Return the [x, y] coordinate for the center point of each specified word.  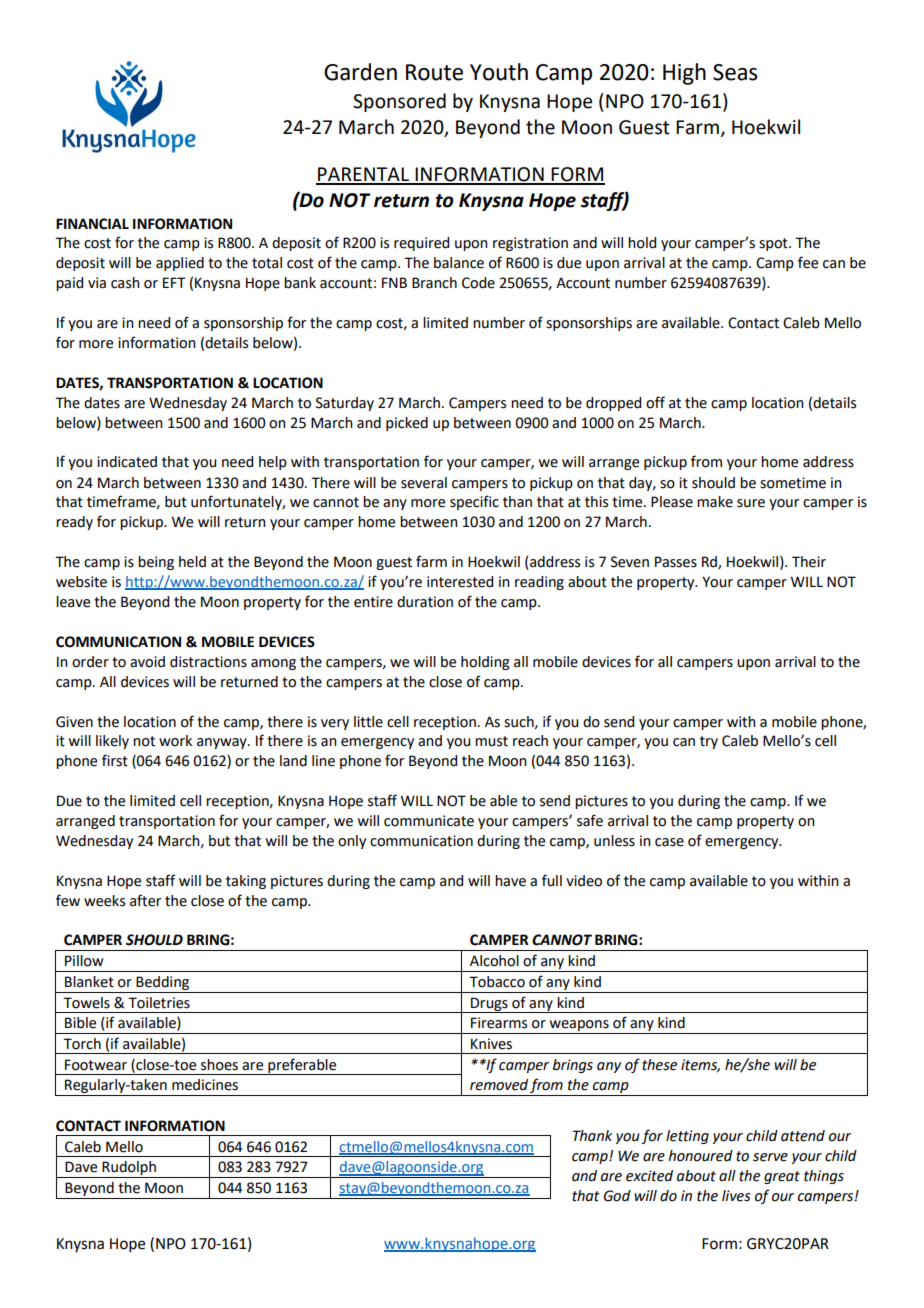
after [145, 900]
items [700, 1065]
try [709, 742]
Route [434, 72]
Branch [434, 283]
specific [474, 502]
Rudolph [129, 1169]
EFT [174, 282]
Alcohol [494, 961]
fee [808, 262]
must [491, 741]
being [156, 563]
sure [751, 503]
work [175, 741]
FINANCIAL [92, 224]
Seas [735, 72]
